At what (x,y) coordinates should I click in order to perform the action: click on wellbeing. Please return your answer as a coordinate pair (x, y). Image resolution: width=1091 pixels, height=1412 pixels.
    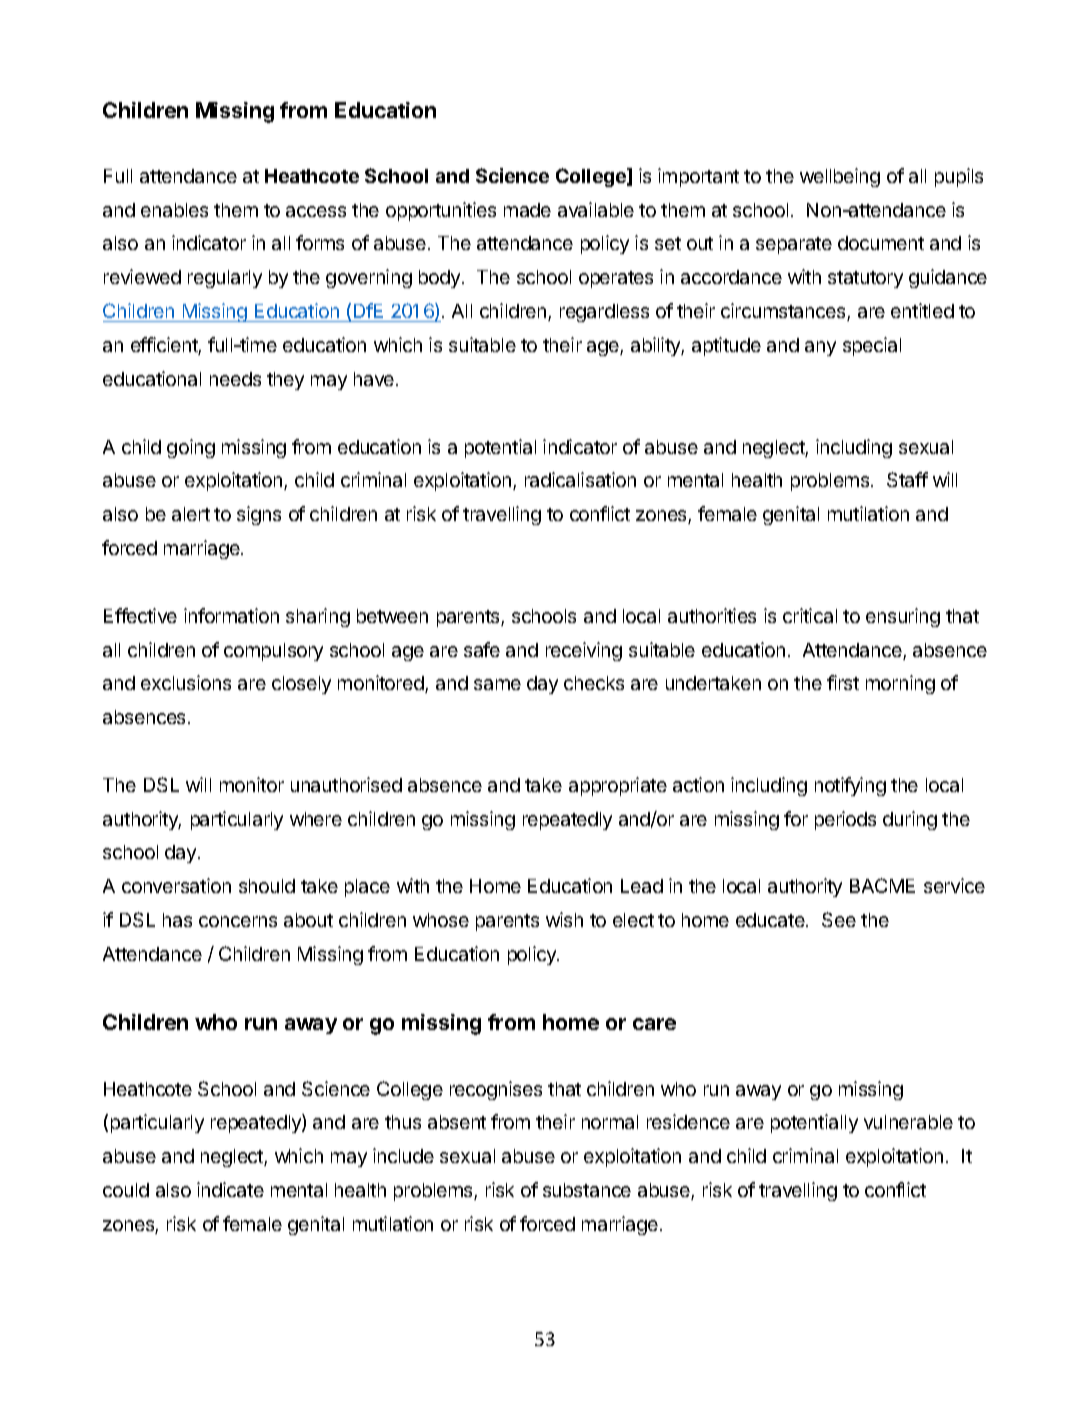
    Looking at the image, I should click on (840, 177).
